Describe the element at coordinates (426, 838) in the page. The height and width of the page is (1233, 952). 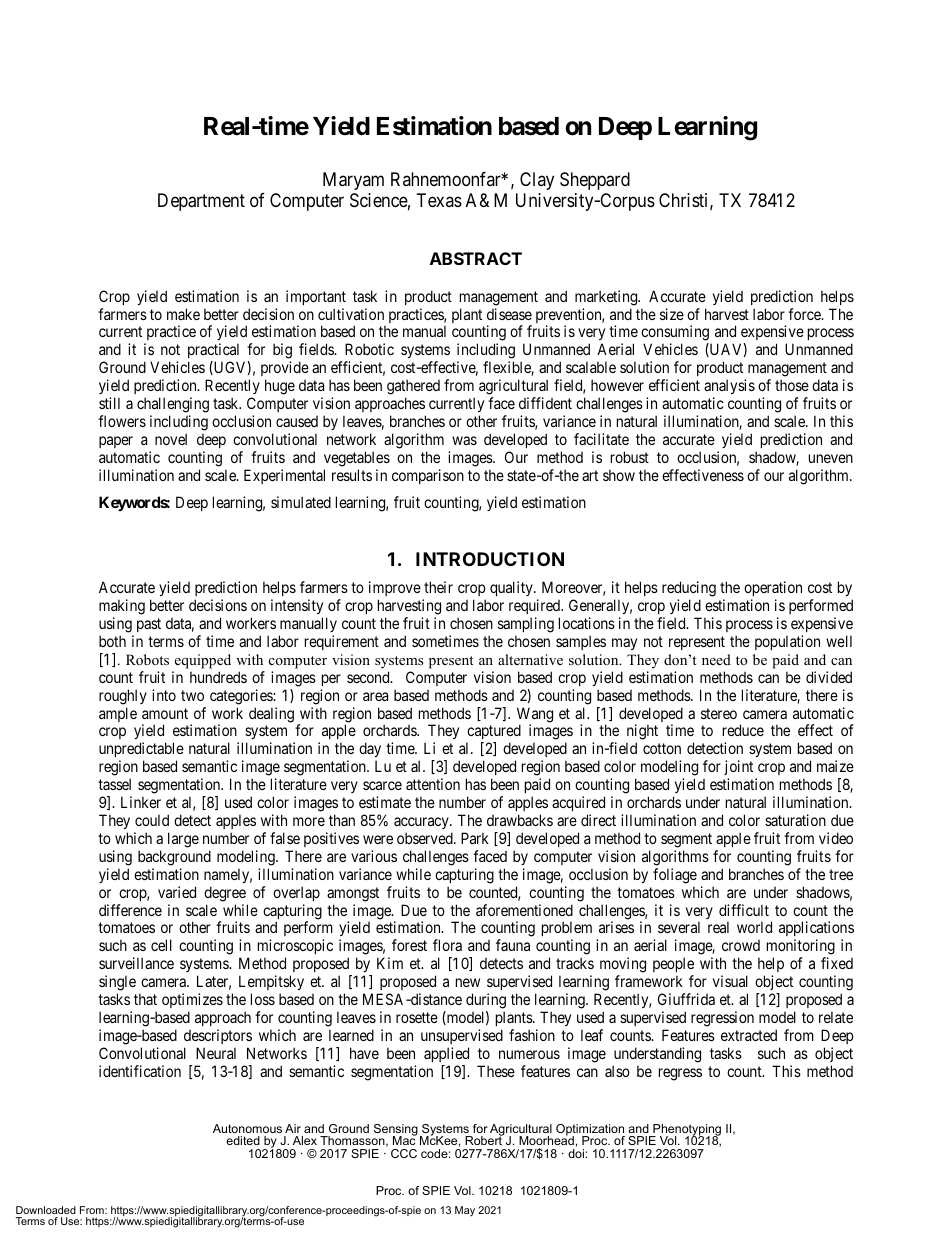
I see `observed` at that location.
